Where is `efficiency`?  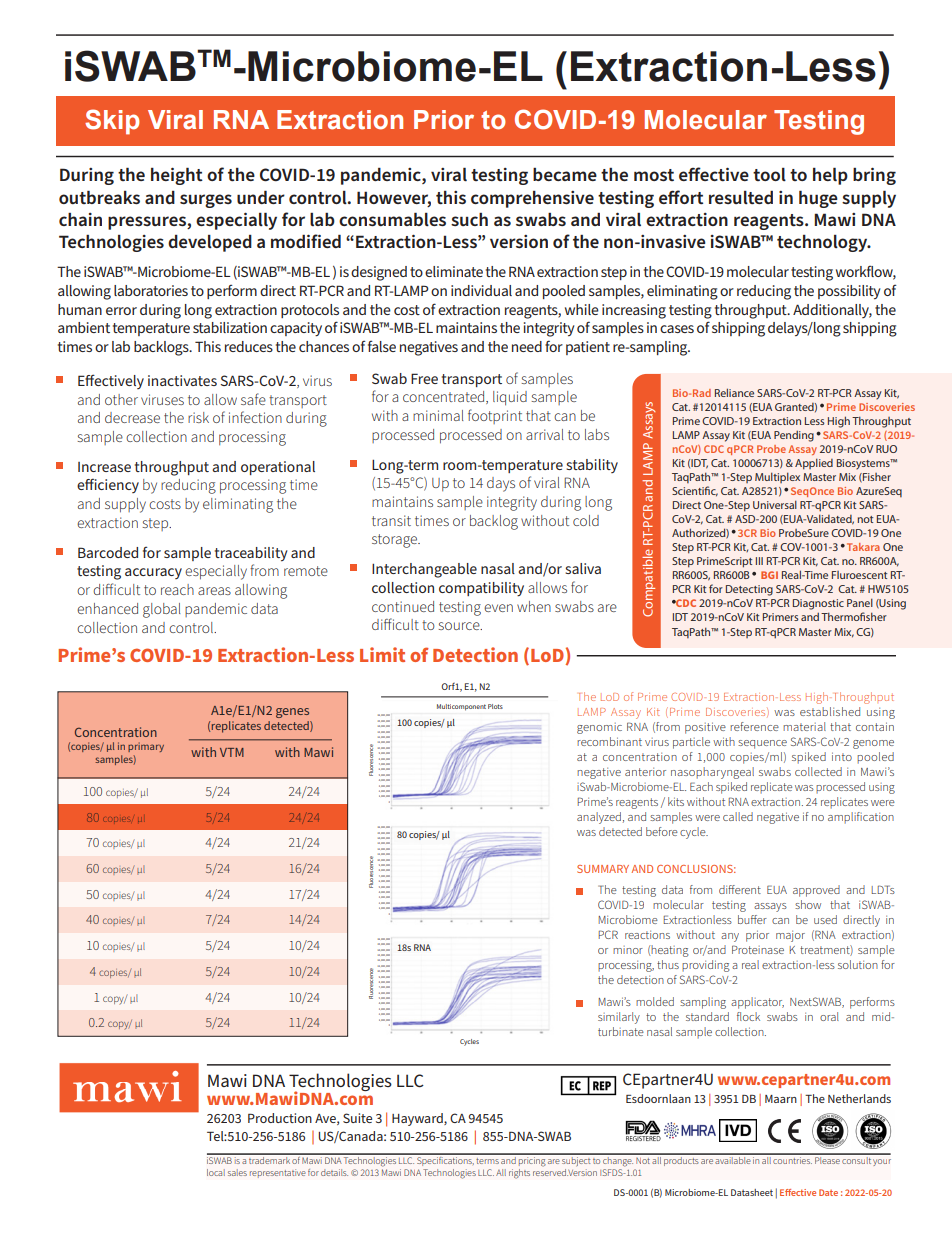
efficiency is located at coordinates (108, 486).
